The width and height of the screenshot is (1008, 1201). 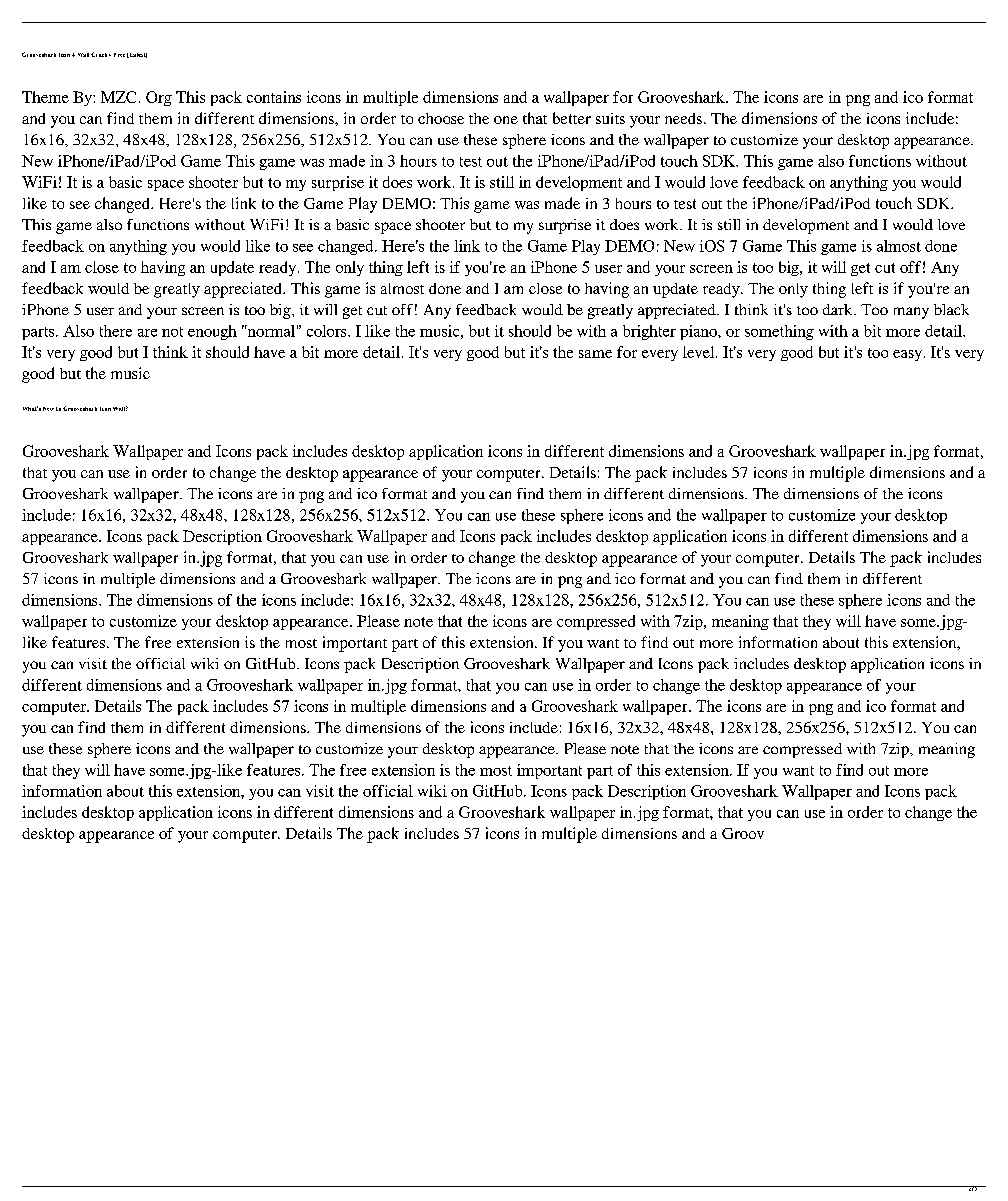 What do you see at coordinates (951, 309) in the screenshot?
I see `black` at bounding box center [951, 309].
